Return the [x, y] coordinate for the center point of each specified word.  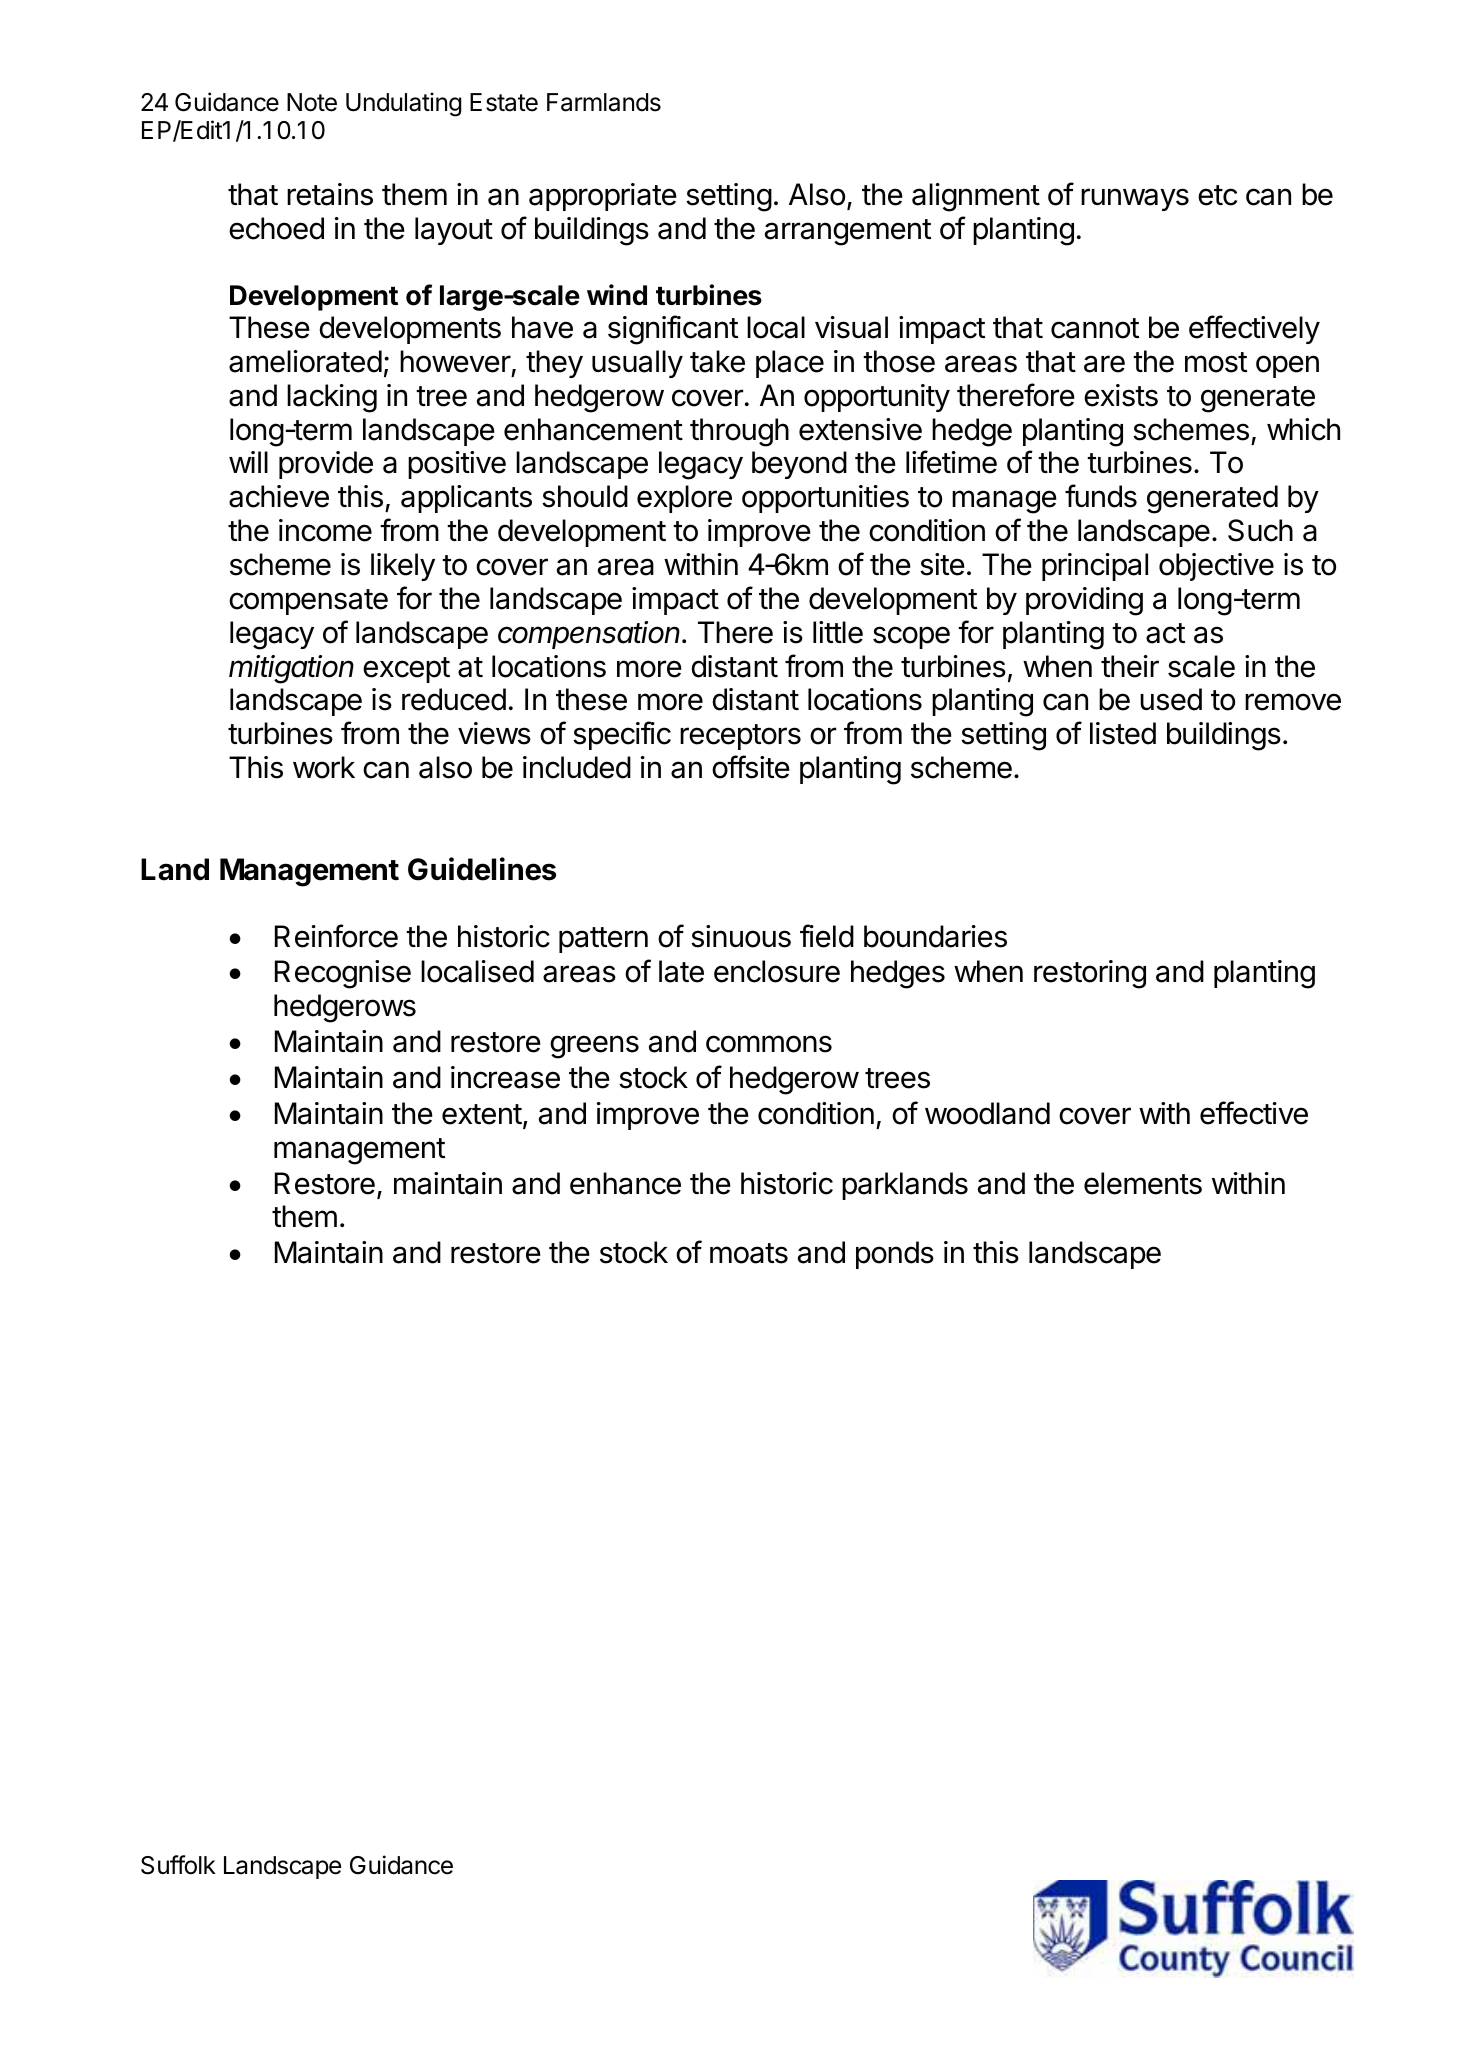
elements [1143, 1183]
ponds [895, 1255]
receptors [740, 737]
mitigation [291, 669]
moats [749, 1253]
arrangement [848, 232]
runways [1135, 199]
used [1171, 699]
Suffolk [178, 1865]
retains [330, 194]
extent [482, 1114]
